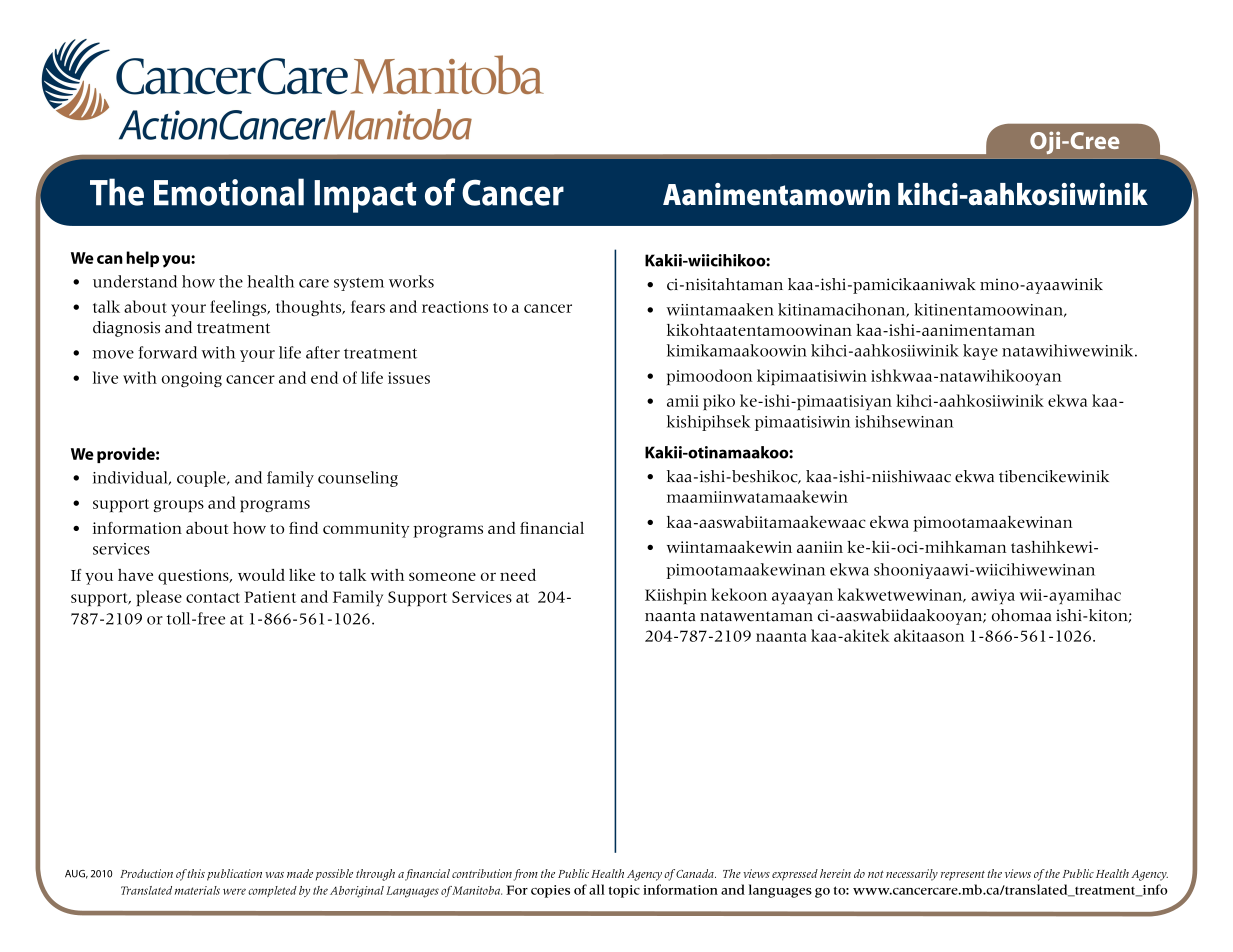  What do you see at coordinates (135, 281) in the document?
I see `understand` at bounding box center [135, 281].
